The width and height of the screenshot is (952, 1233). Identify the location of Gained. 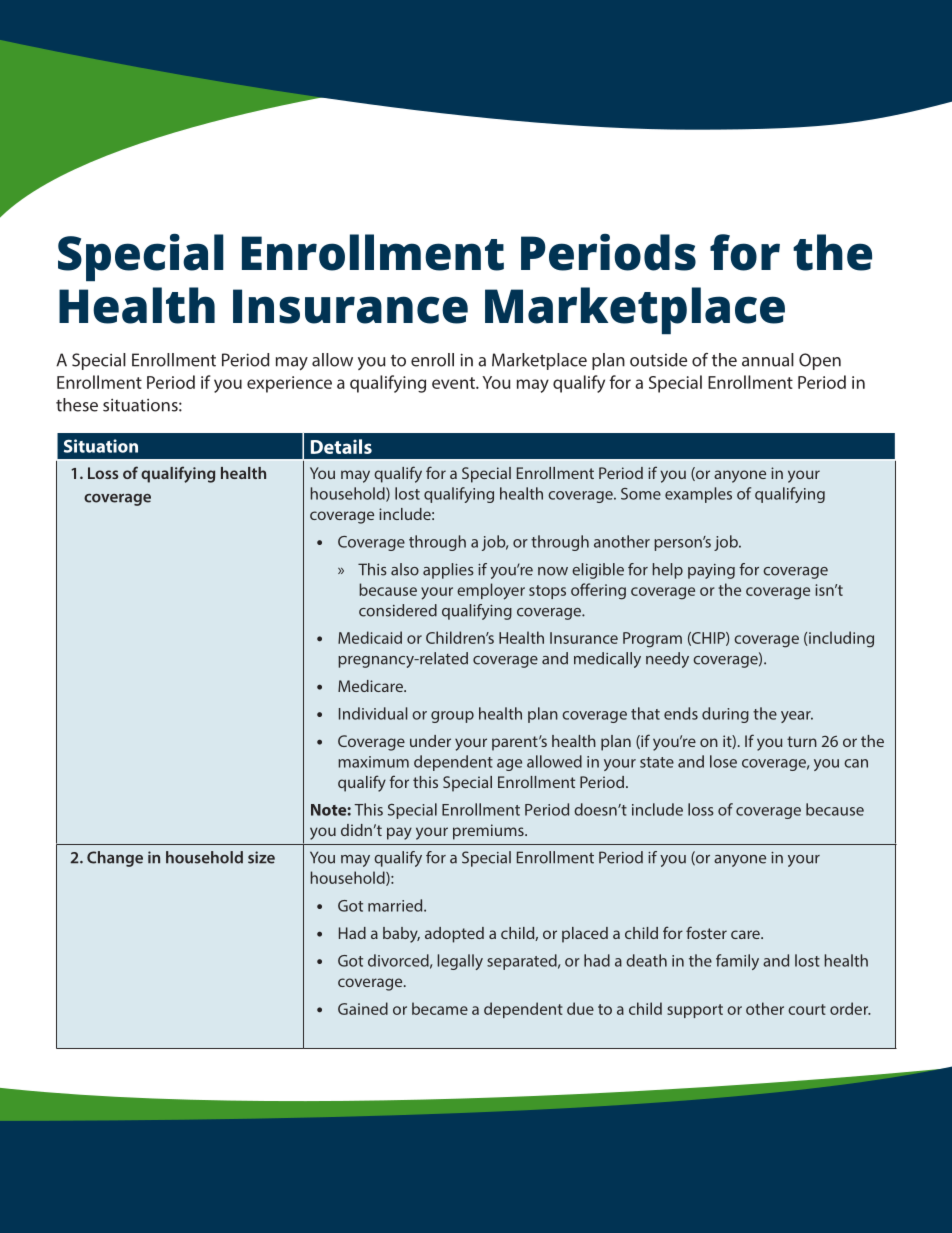
(363, 1008).
